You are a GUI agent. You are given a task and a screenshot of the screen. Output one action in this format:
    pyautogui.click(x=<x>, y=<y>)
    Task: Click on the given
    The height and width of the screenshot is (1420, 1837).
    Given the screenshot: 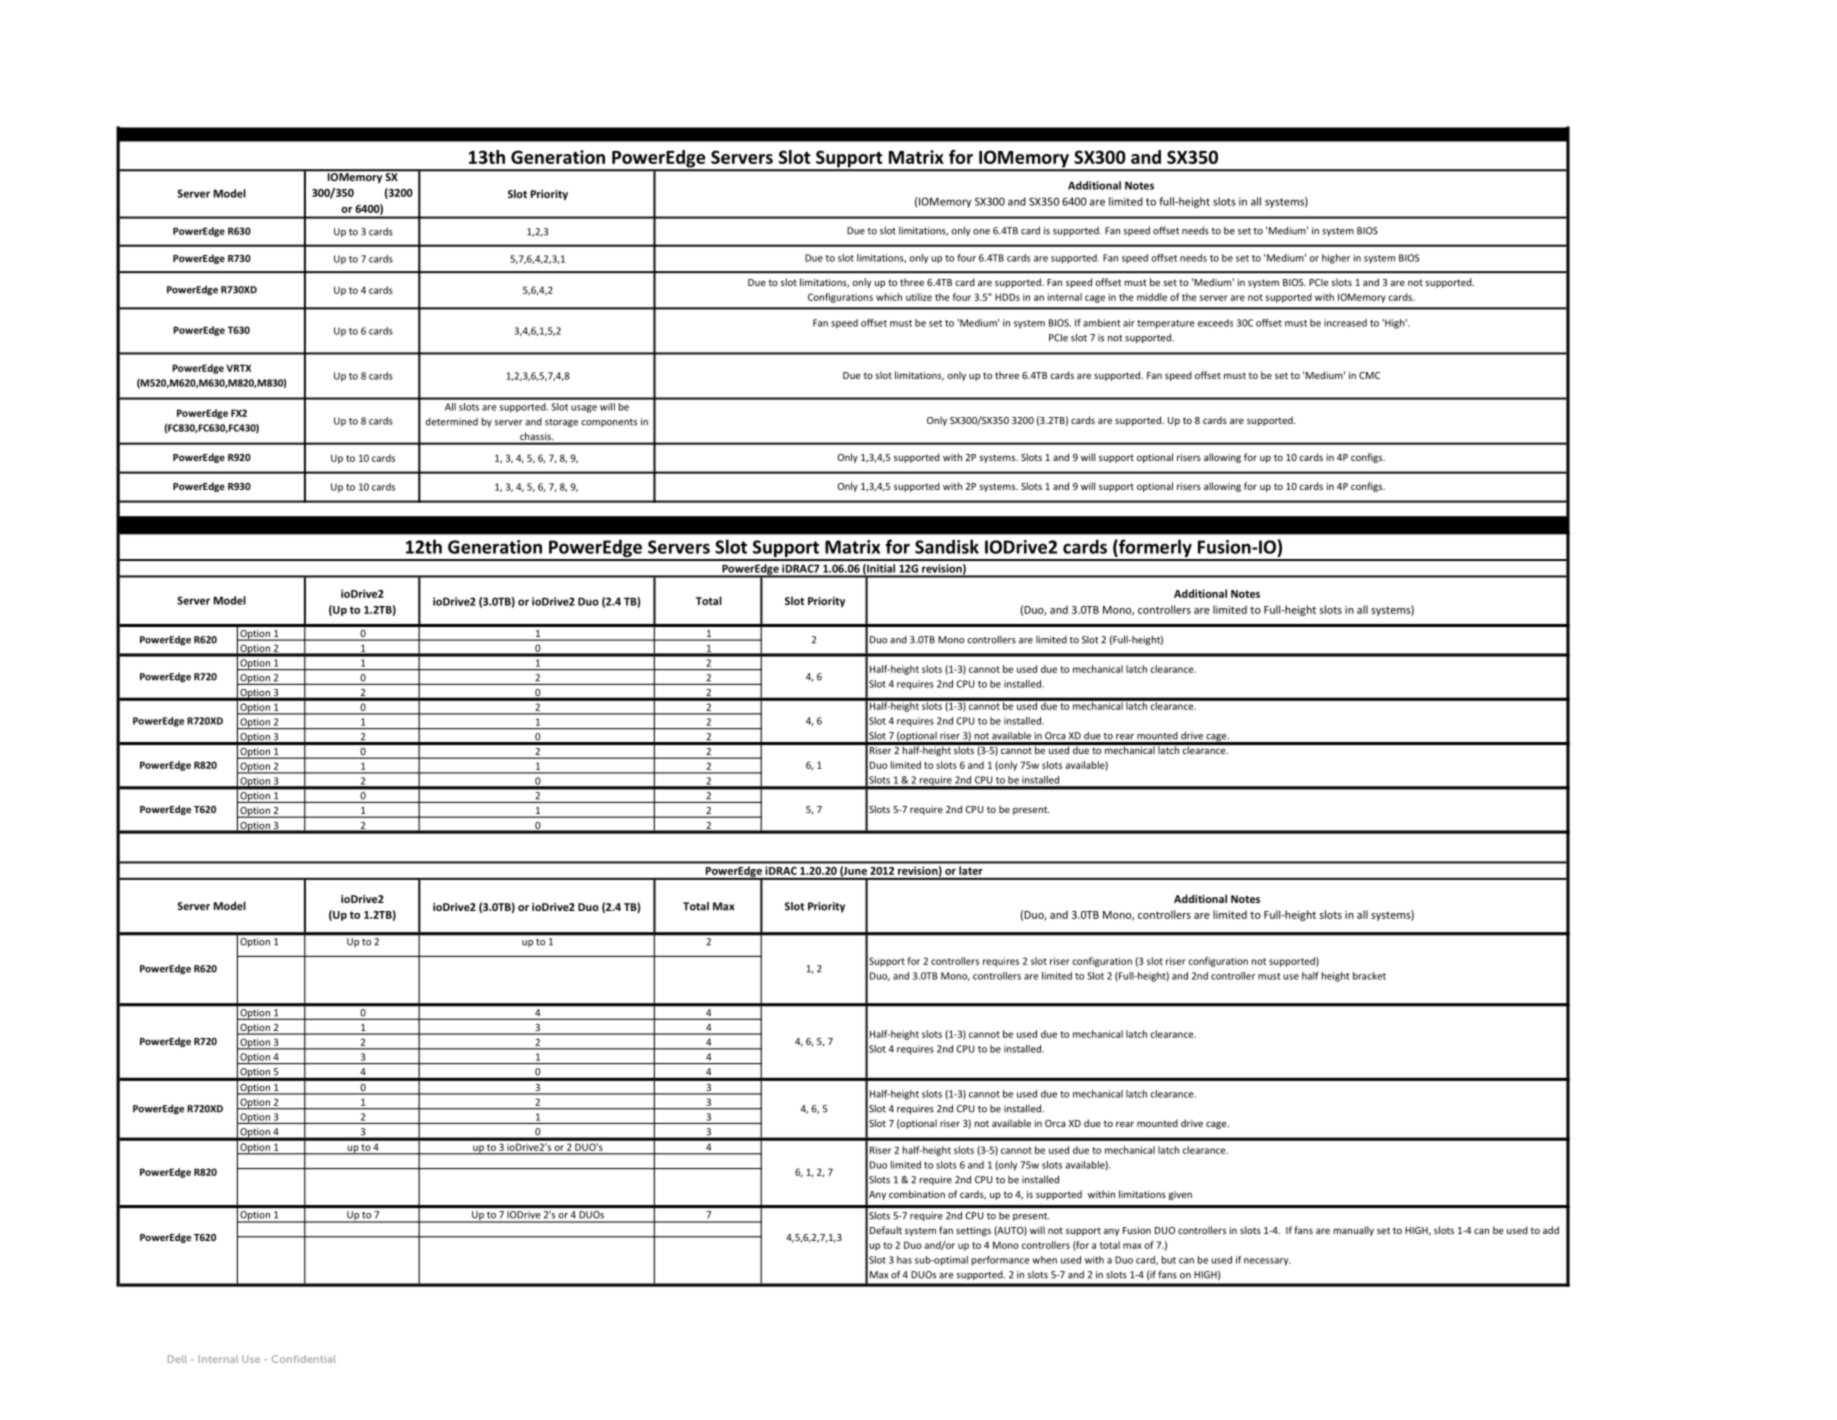 What is the action you would take?
    pyautogui.click(x=1180, y=1195)
